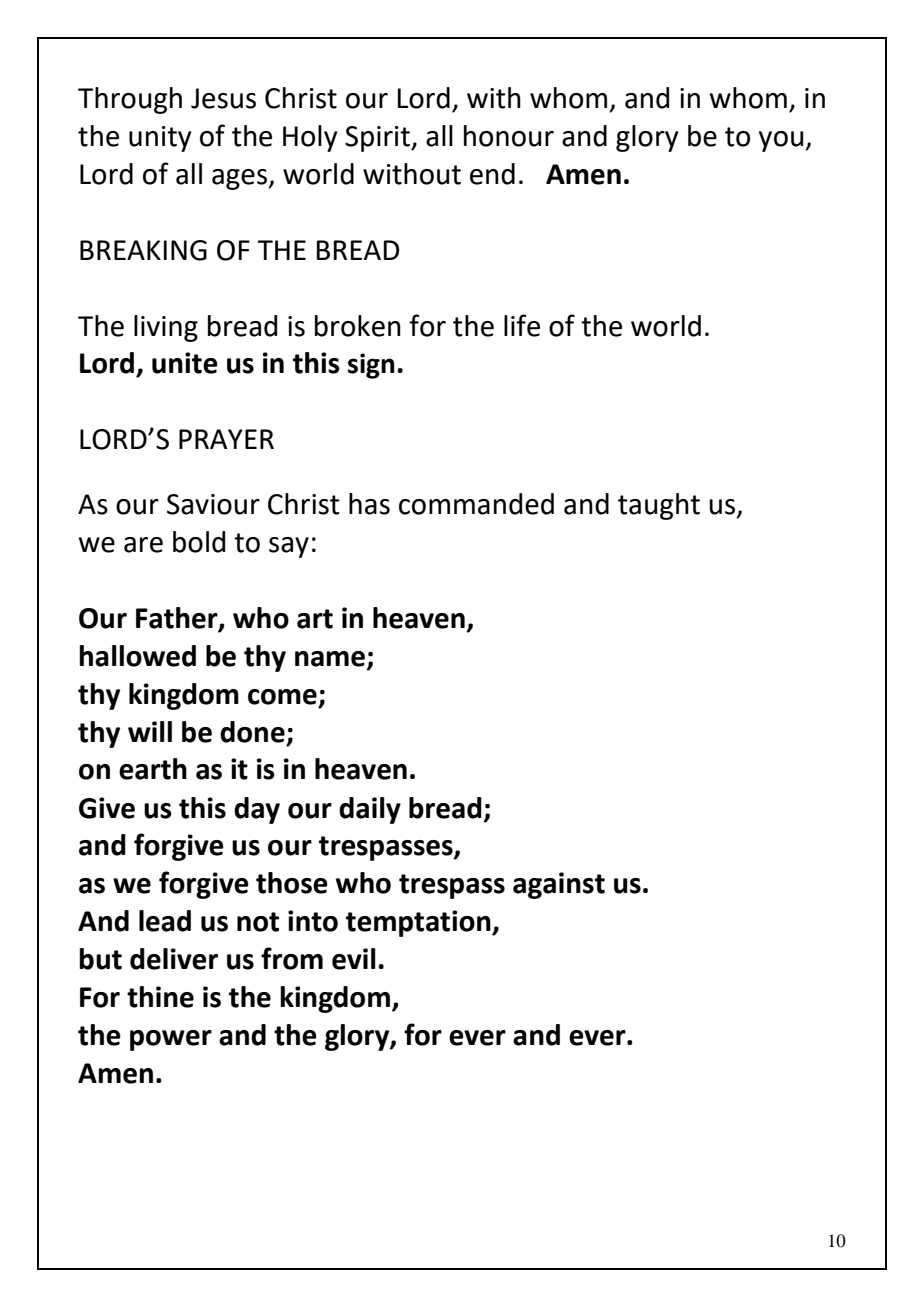 The width and height of the page is (924, 1307). What do you see at coordinates (476, 504) in the page?
I see `commanded` at bounding box center [476, 504].
